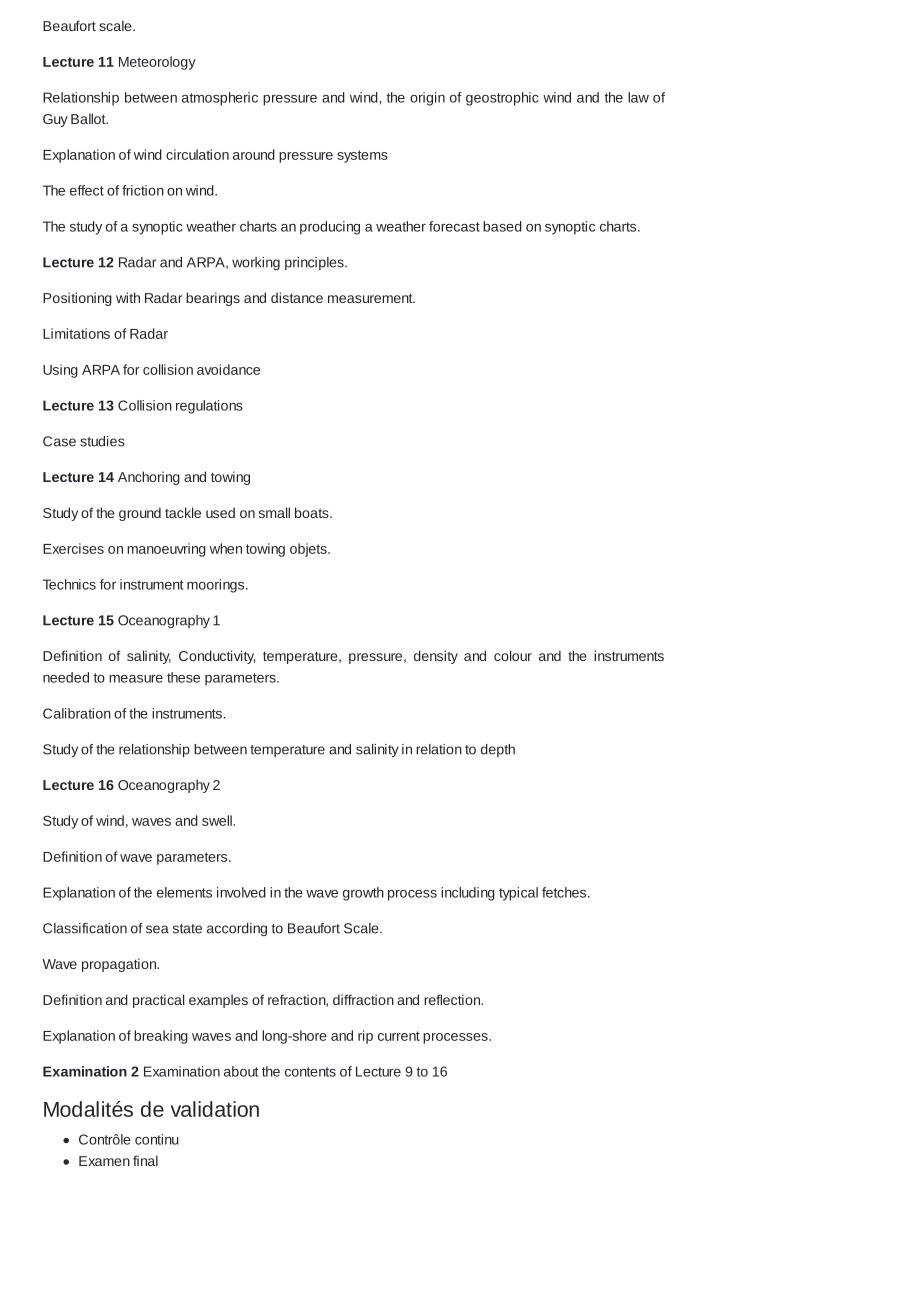 The image size is (924, 1308). I want to click on geostrophic, so click(502, 99).
